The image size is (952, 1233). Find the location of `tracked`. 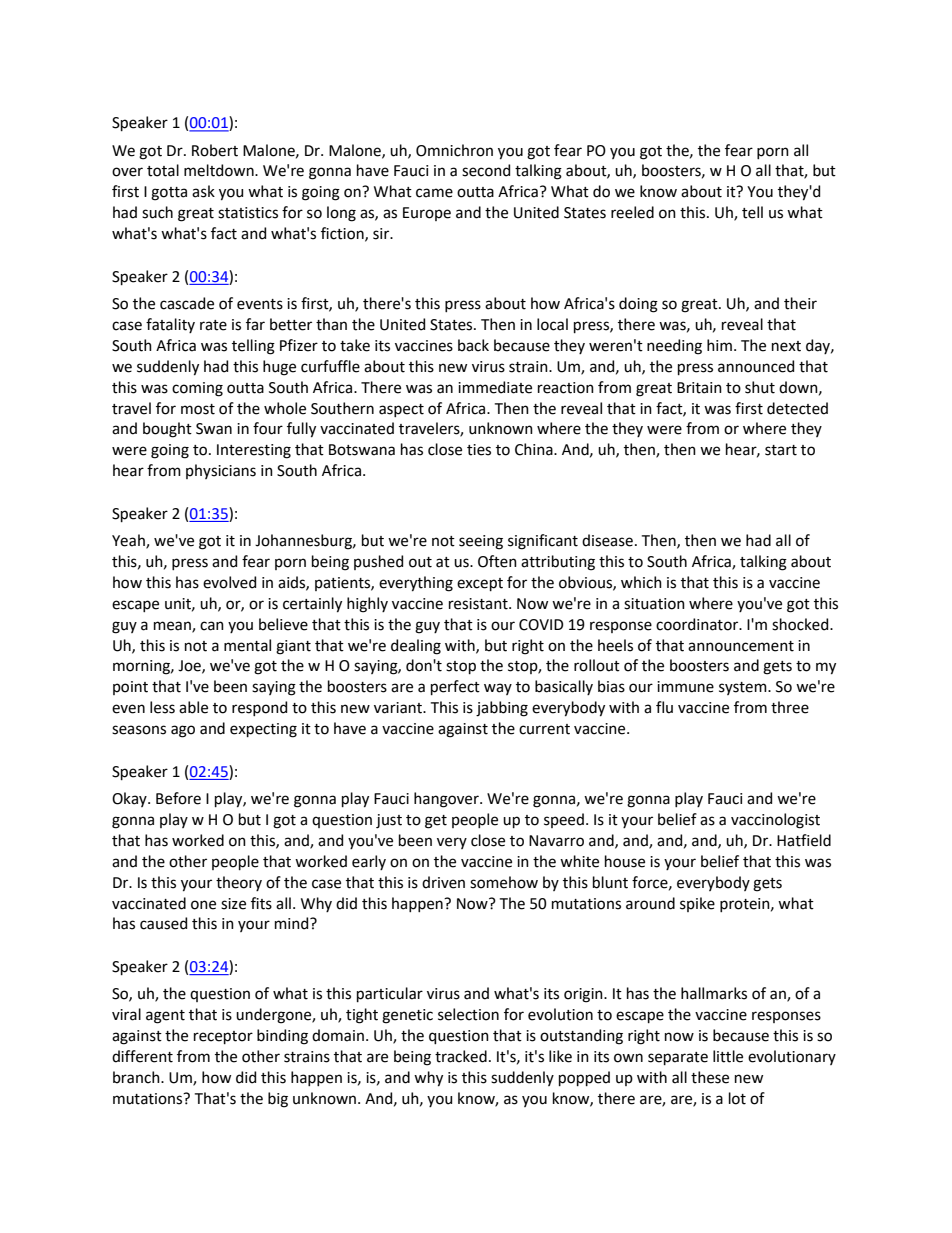

tracked is located at coordinates (461, 1056).
